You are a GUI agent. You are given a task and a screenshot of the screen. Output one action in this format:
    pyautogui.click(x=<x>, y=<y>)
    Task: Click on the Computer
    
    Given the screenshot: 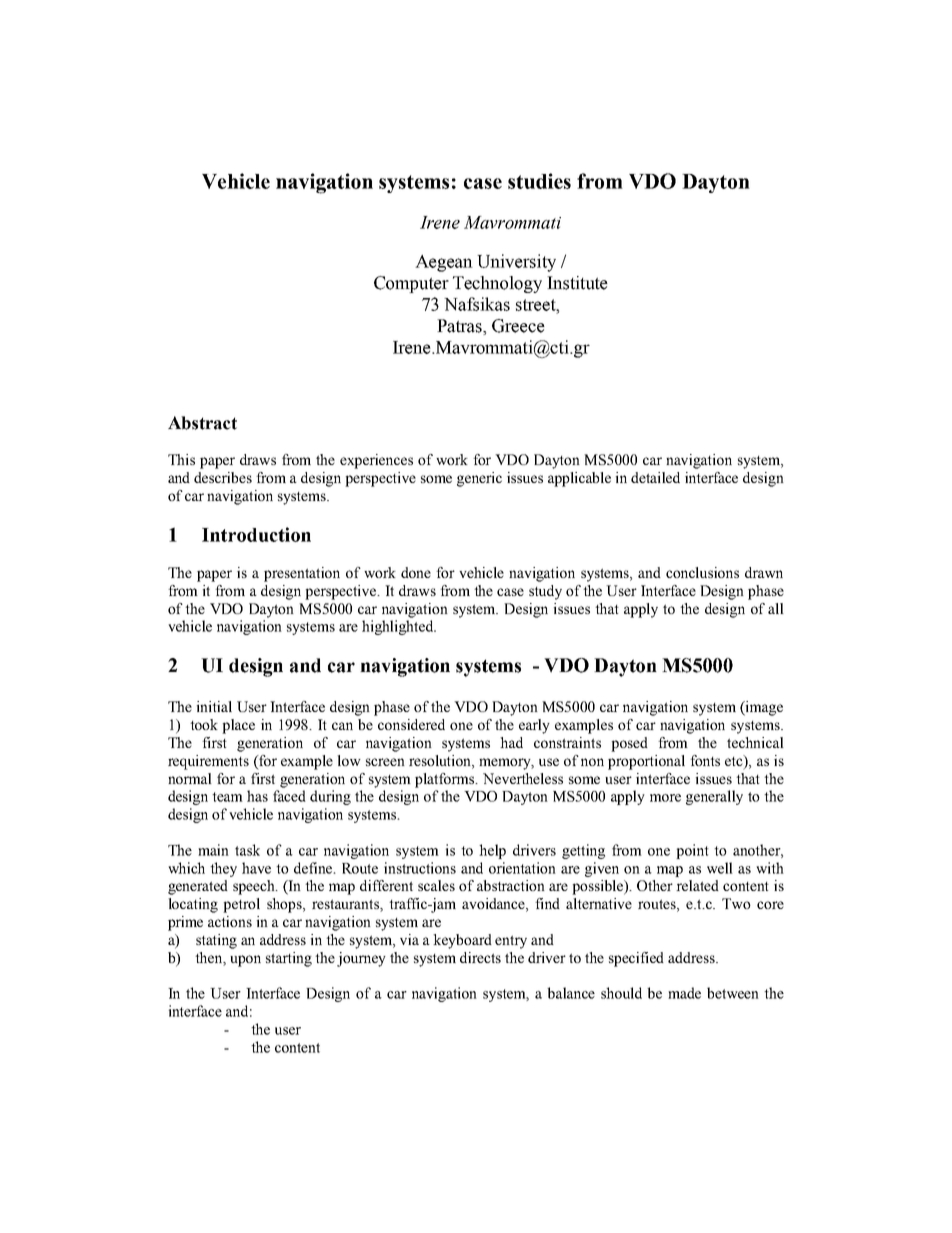 What is the action you would take?
    pyautogui.click(x=411, y=284)
